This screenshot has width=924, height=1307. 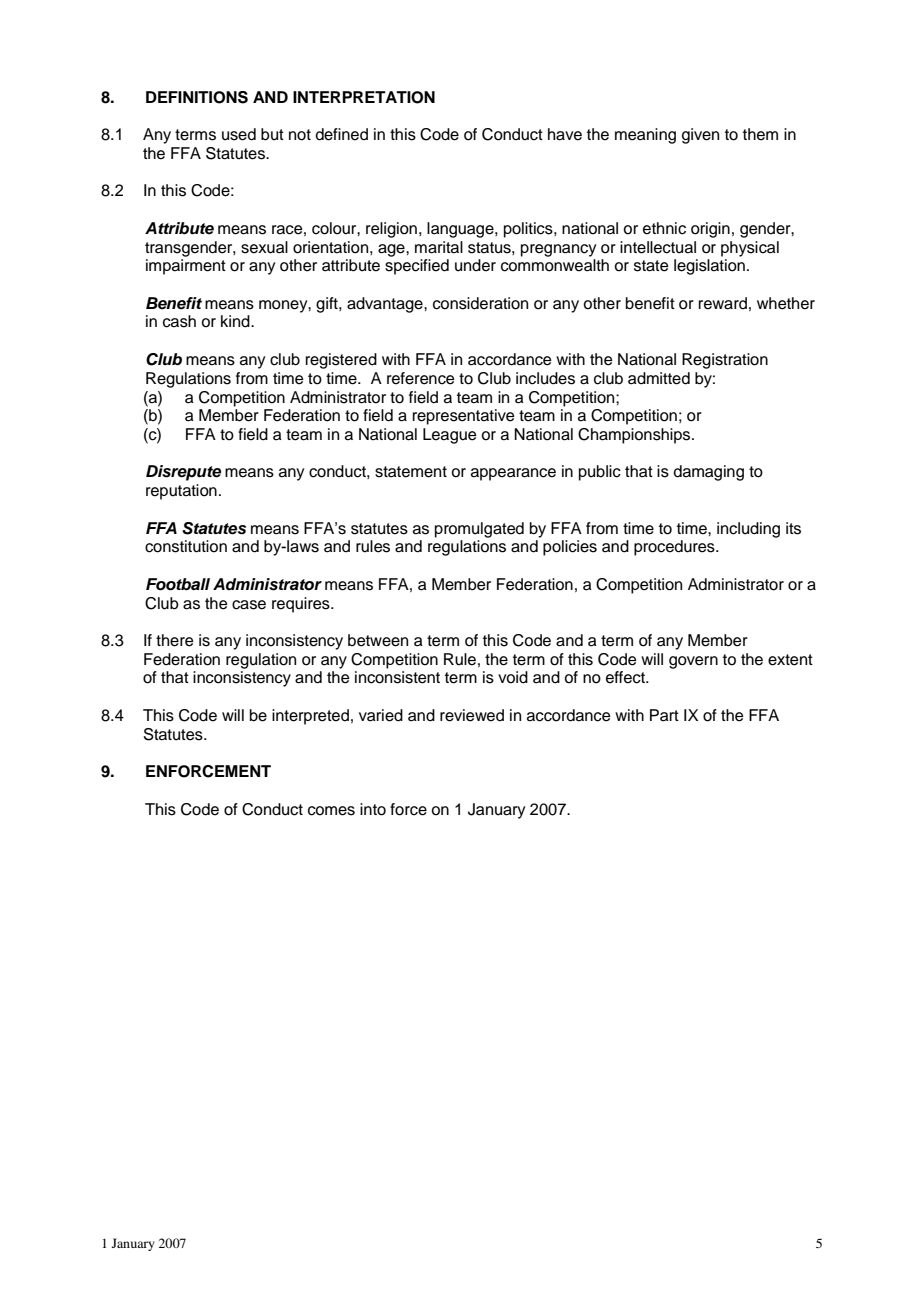 What do you see at coordinates (249, 605) in the screenshot?
I see `case` at bounding box center [249, 605].
